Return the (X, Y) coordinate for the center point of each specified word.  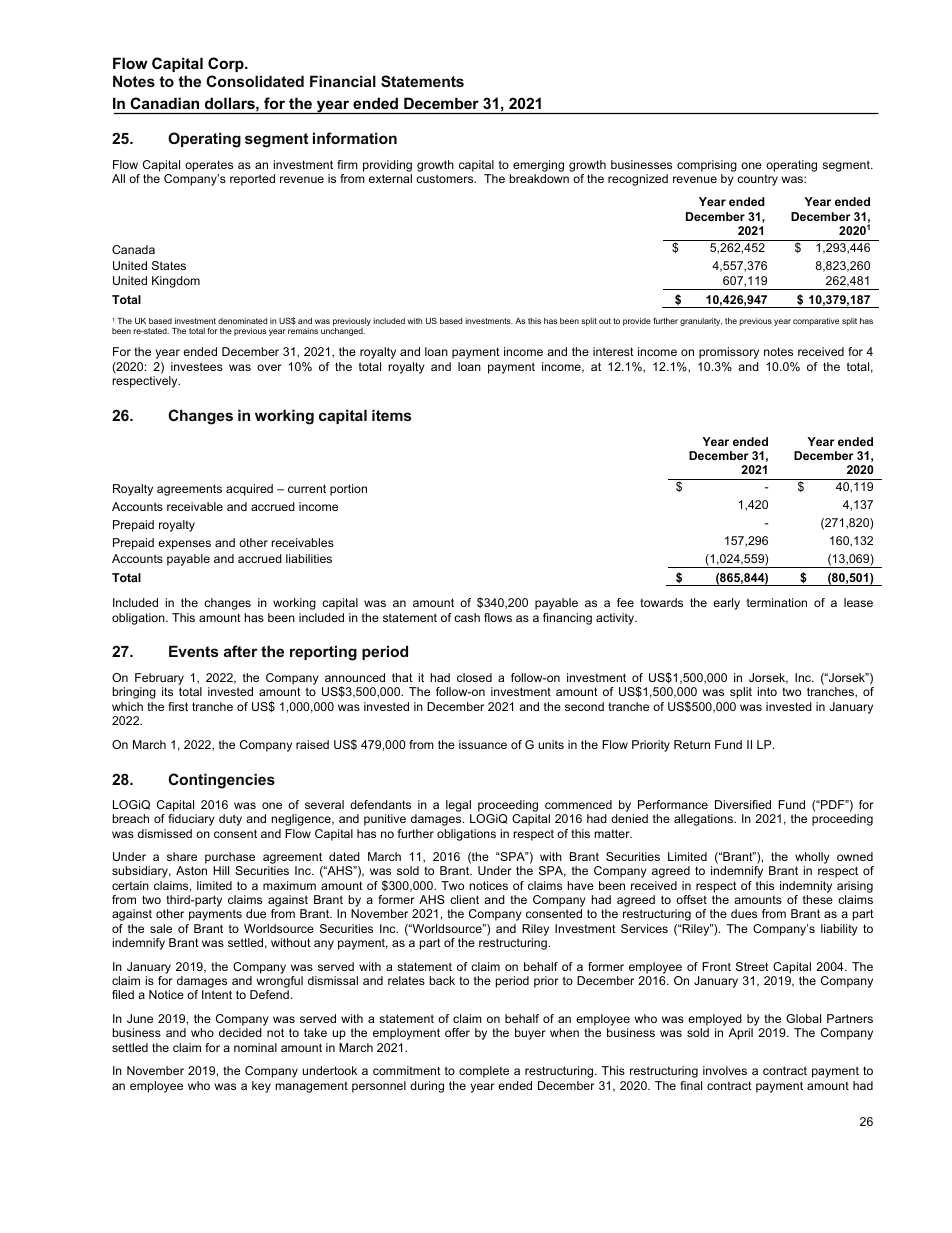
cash (467, 617)
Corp (227, 64)
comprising (707, 166)
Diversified (743, 804)
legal (458, 806)
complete (484, 1072)
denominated (242, 321)
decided (240, 1032)
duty (230, 820)
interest (613, 351)
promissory (729, 353)
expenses (184, 545)
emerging (538, 166)
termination (777, 602)
